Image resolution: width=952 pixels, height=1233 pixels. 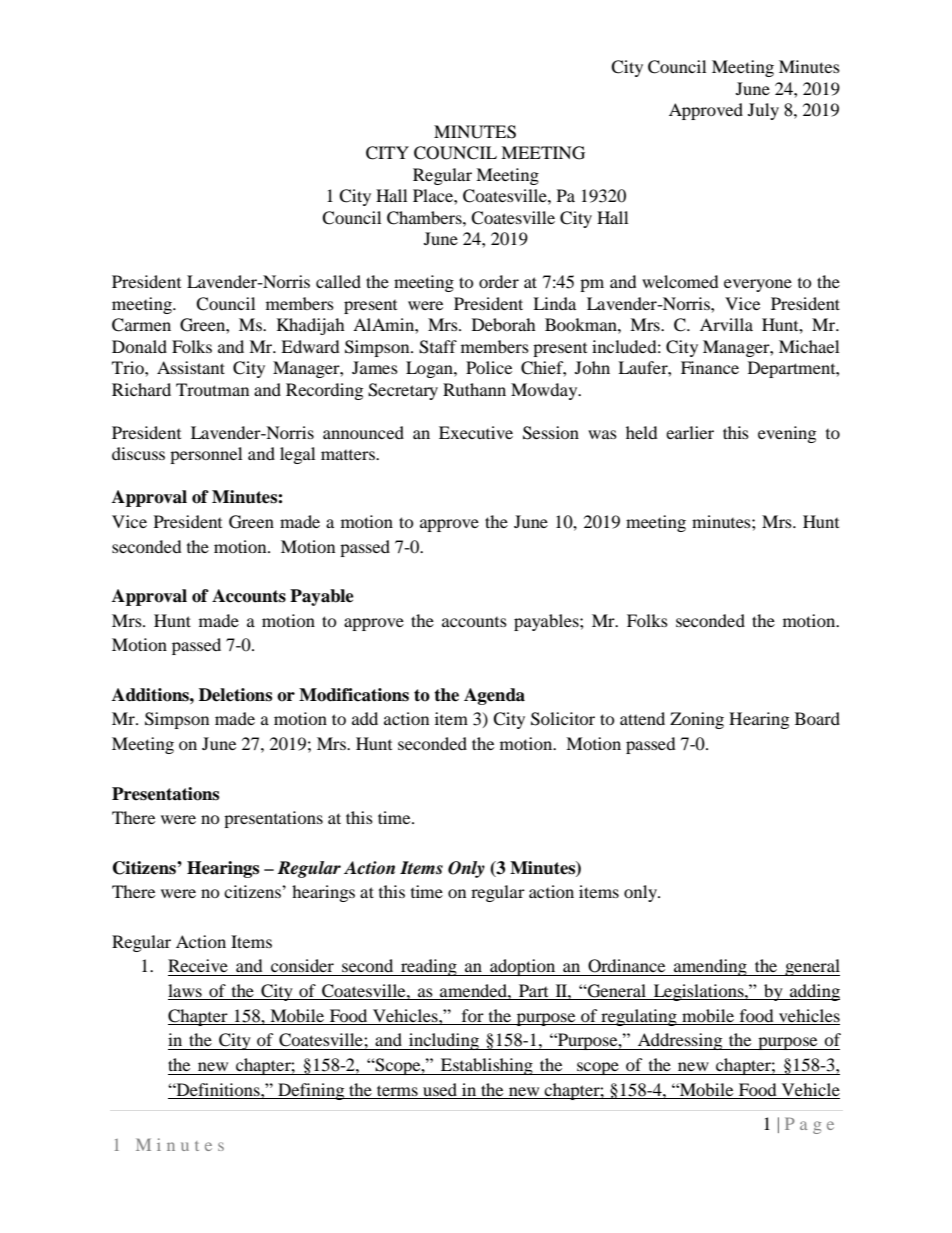 I want to click on Assistant, so click(x=191, y=367).
